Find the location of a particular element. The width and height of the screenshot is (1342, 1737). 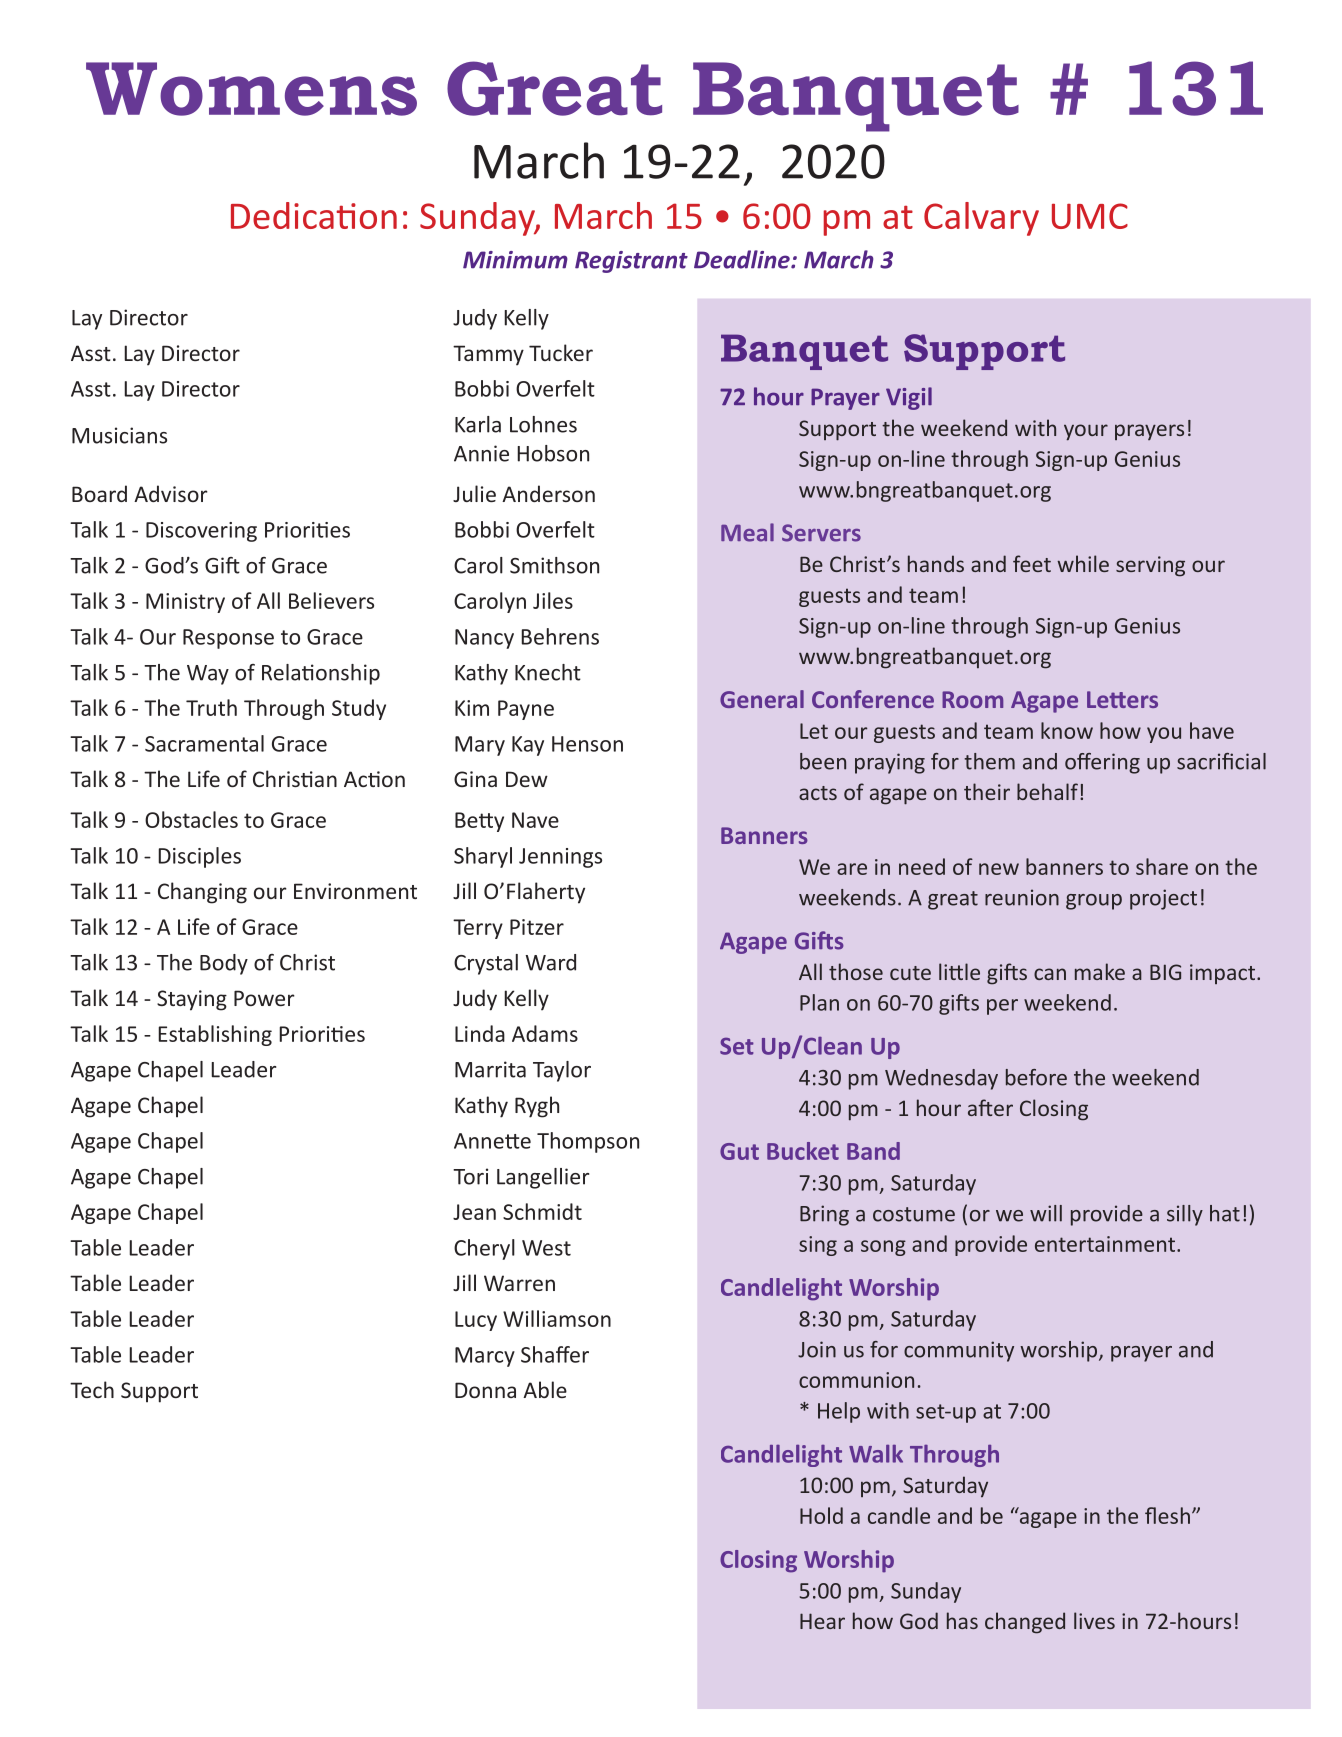

group is located at coordinates (1094, 902).
